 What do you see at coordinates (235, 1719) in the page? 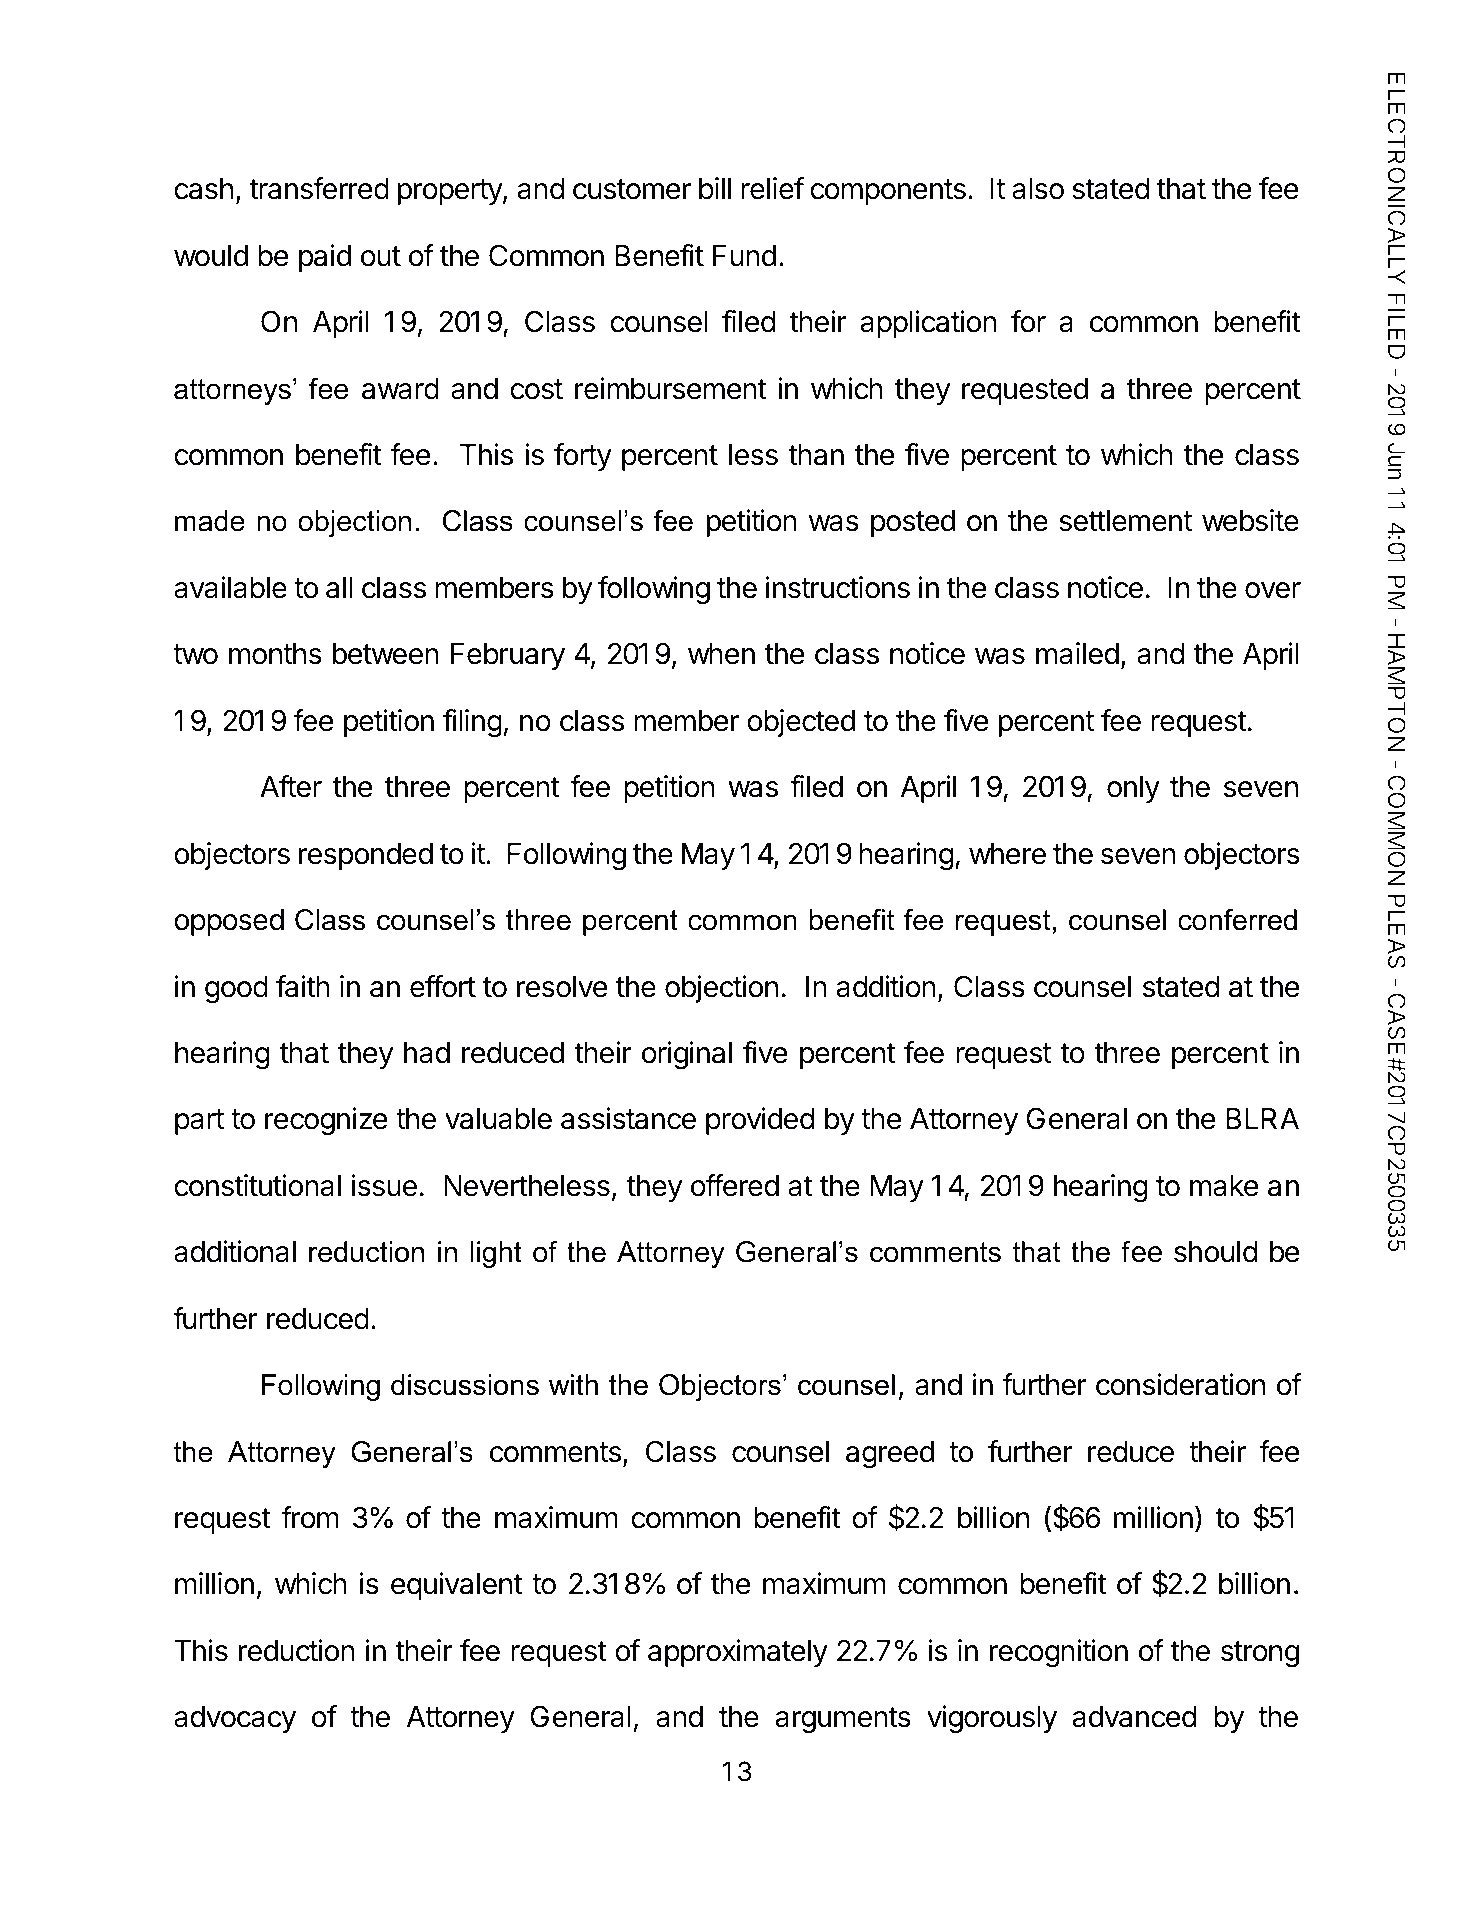
I see `advocacy` at bounding box center [235, 1719].
